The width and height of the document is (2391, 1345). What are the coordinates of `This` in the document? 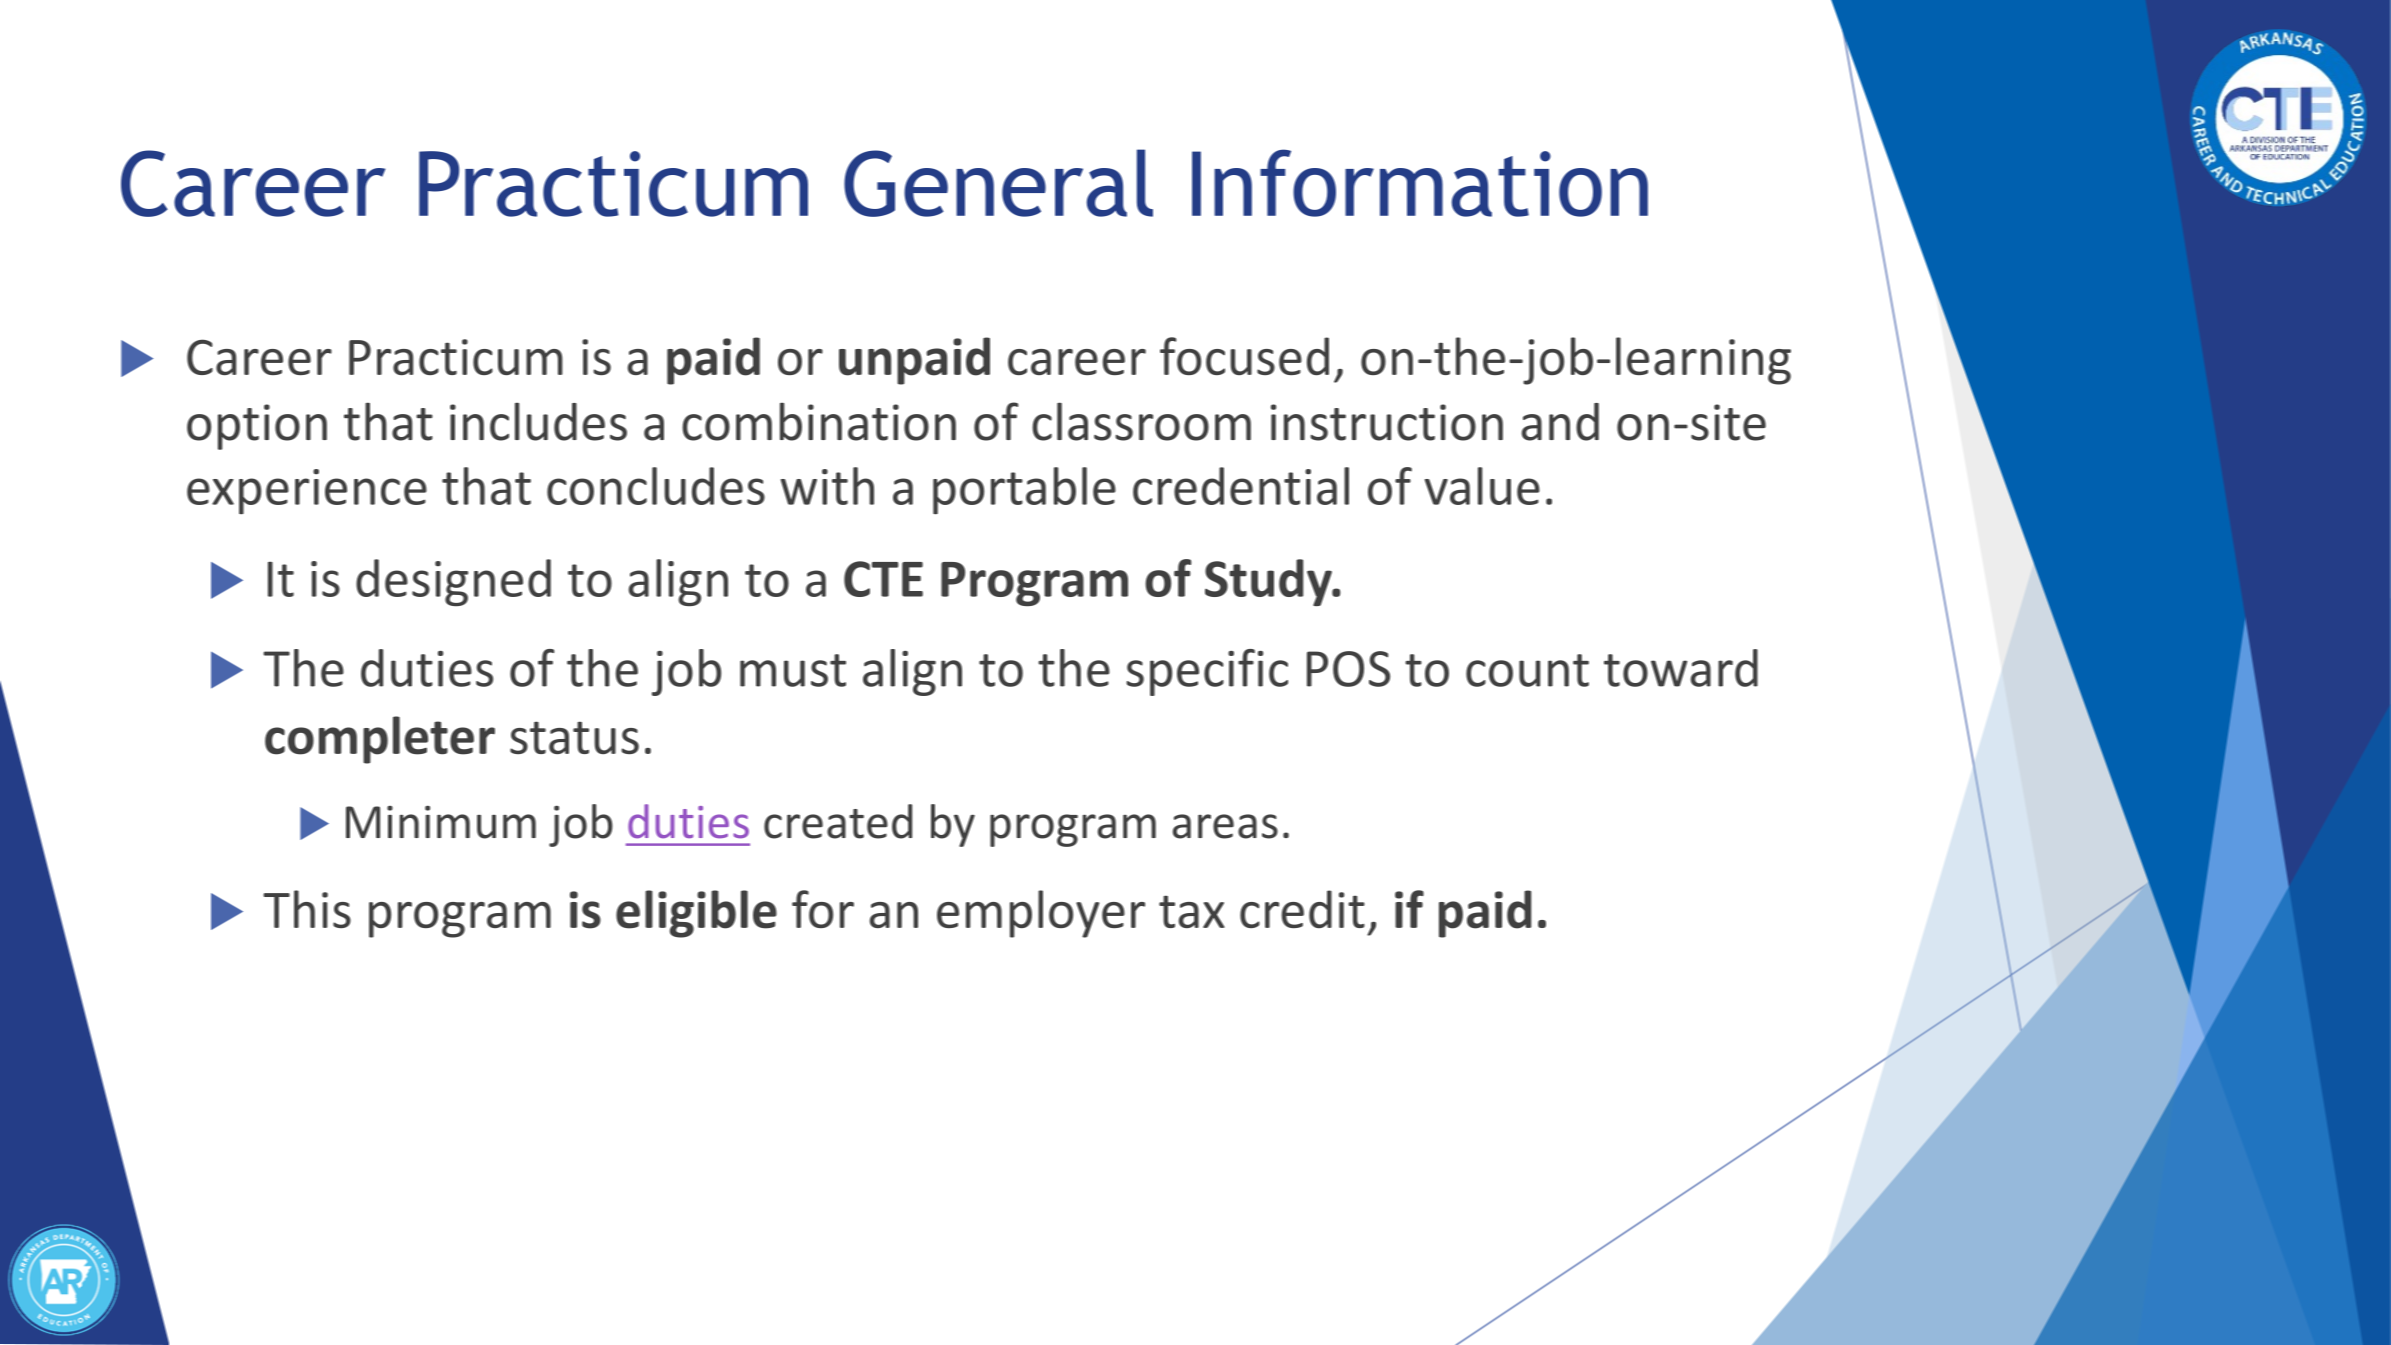 It's located at (307, 909).
